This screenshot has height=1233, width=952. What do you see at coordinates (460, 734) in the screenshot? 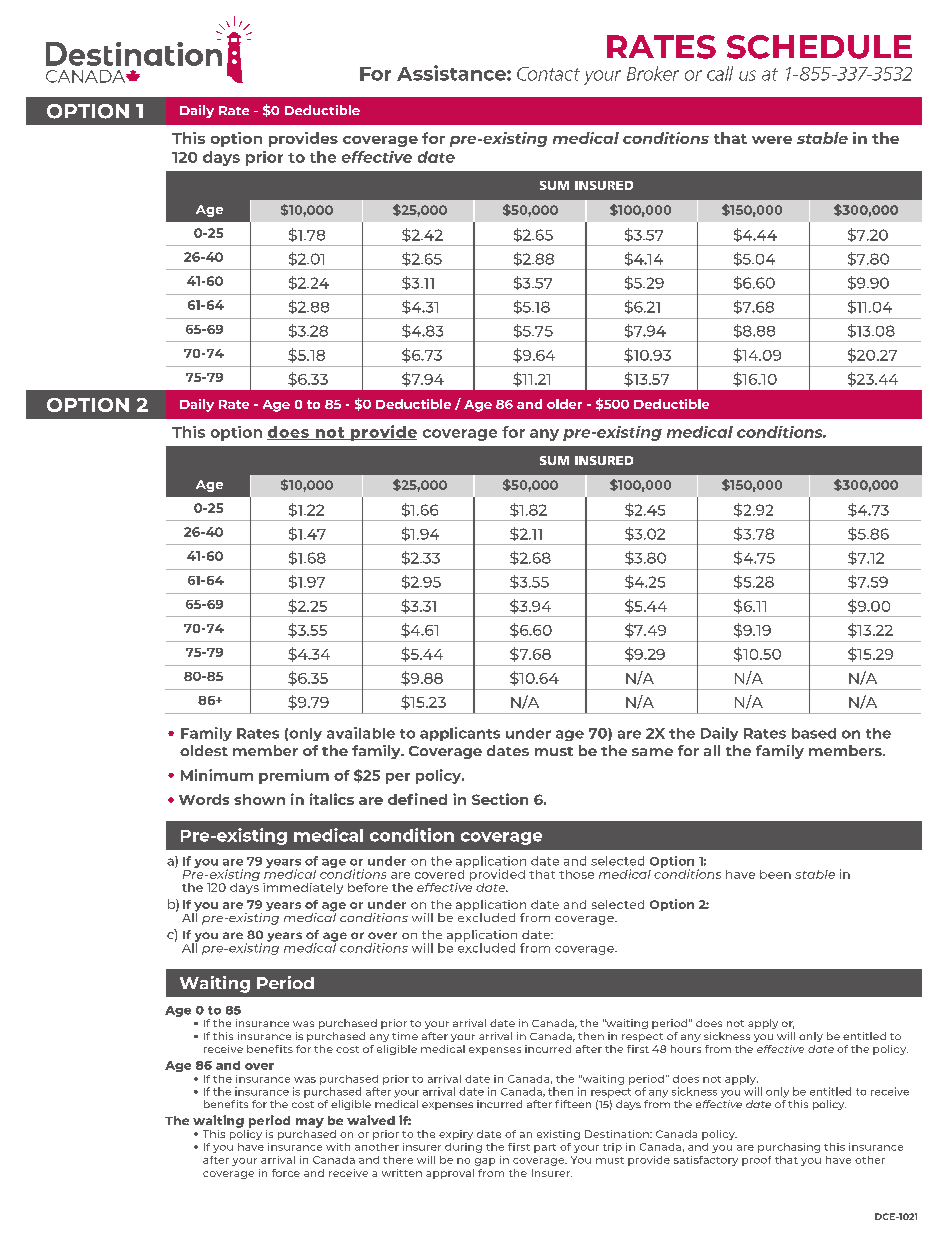
I see `applicants` at bounding box center [460, 734].
